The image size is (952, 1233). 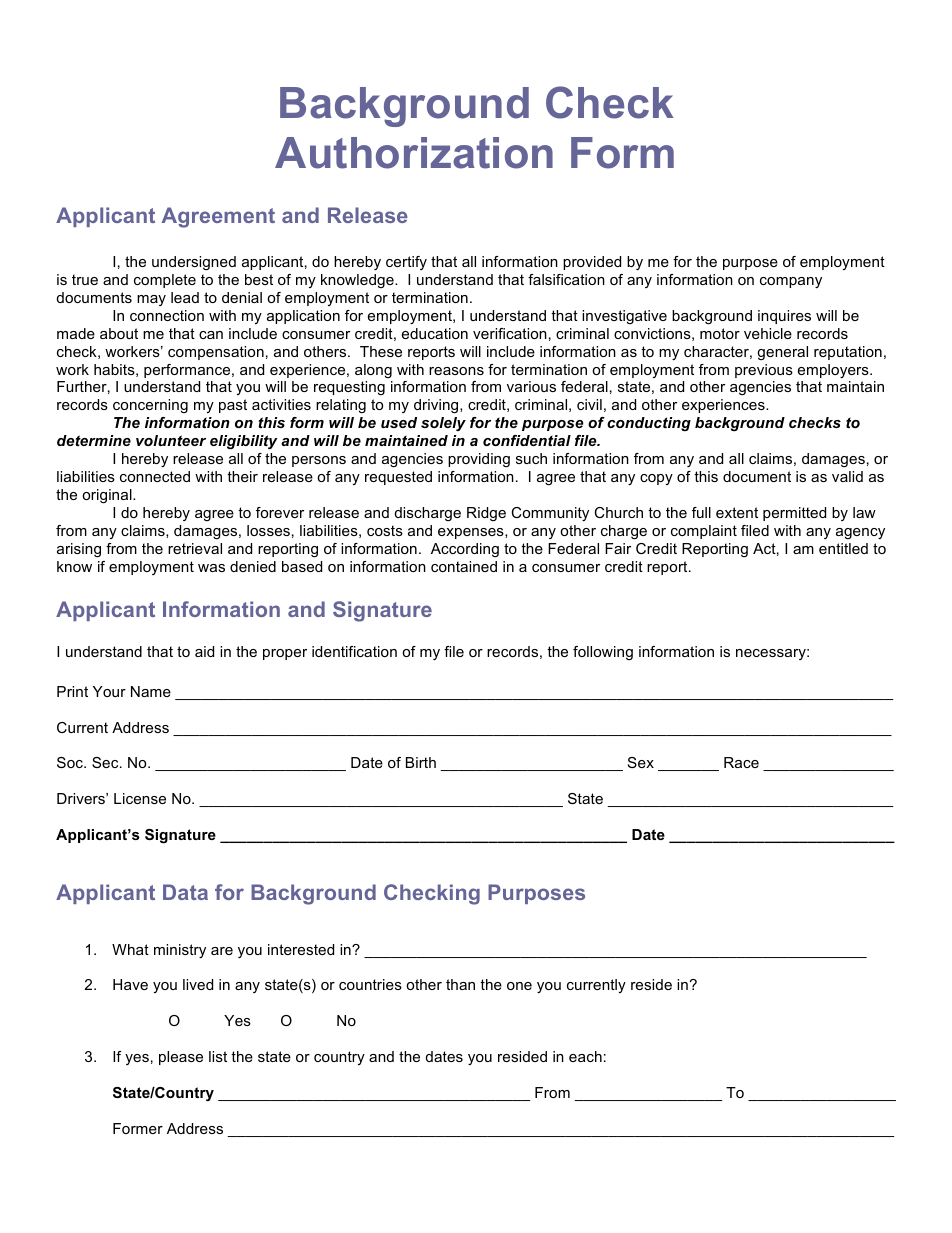 I want to click on company, so click(x=791, y=282).
